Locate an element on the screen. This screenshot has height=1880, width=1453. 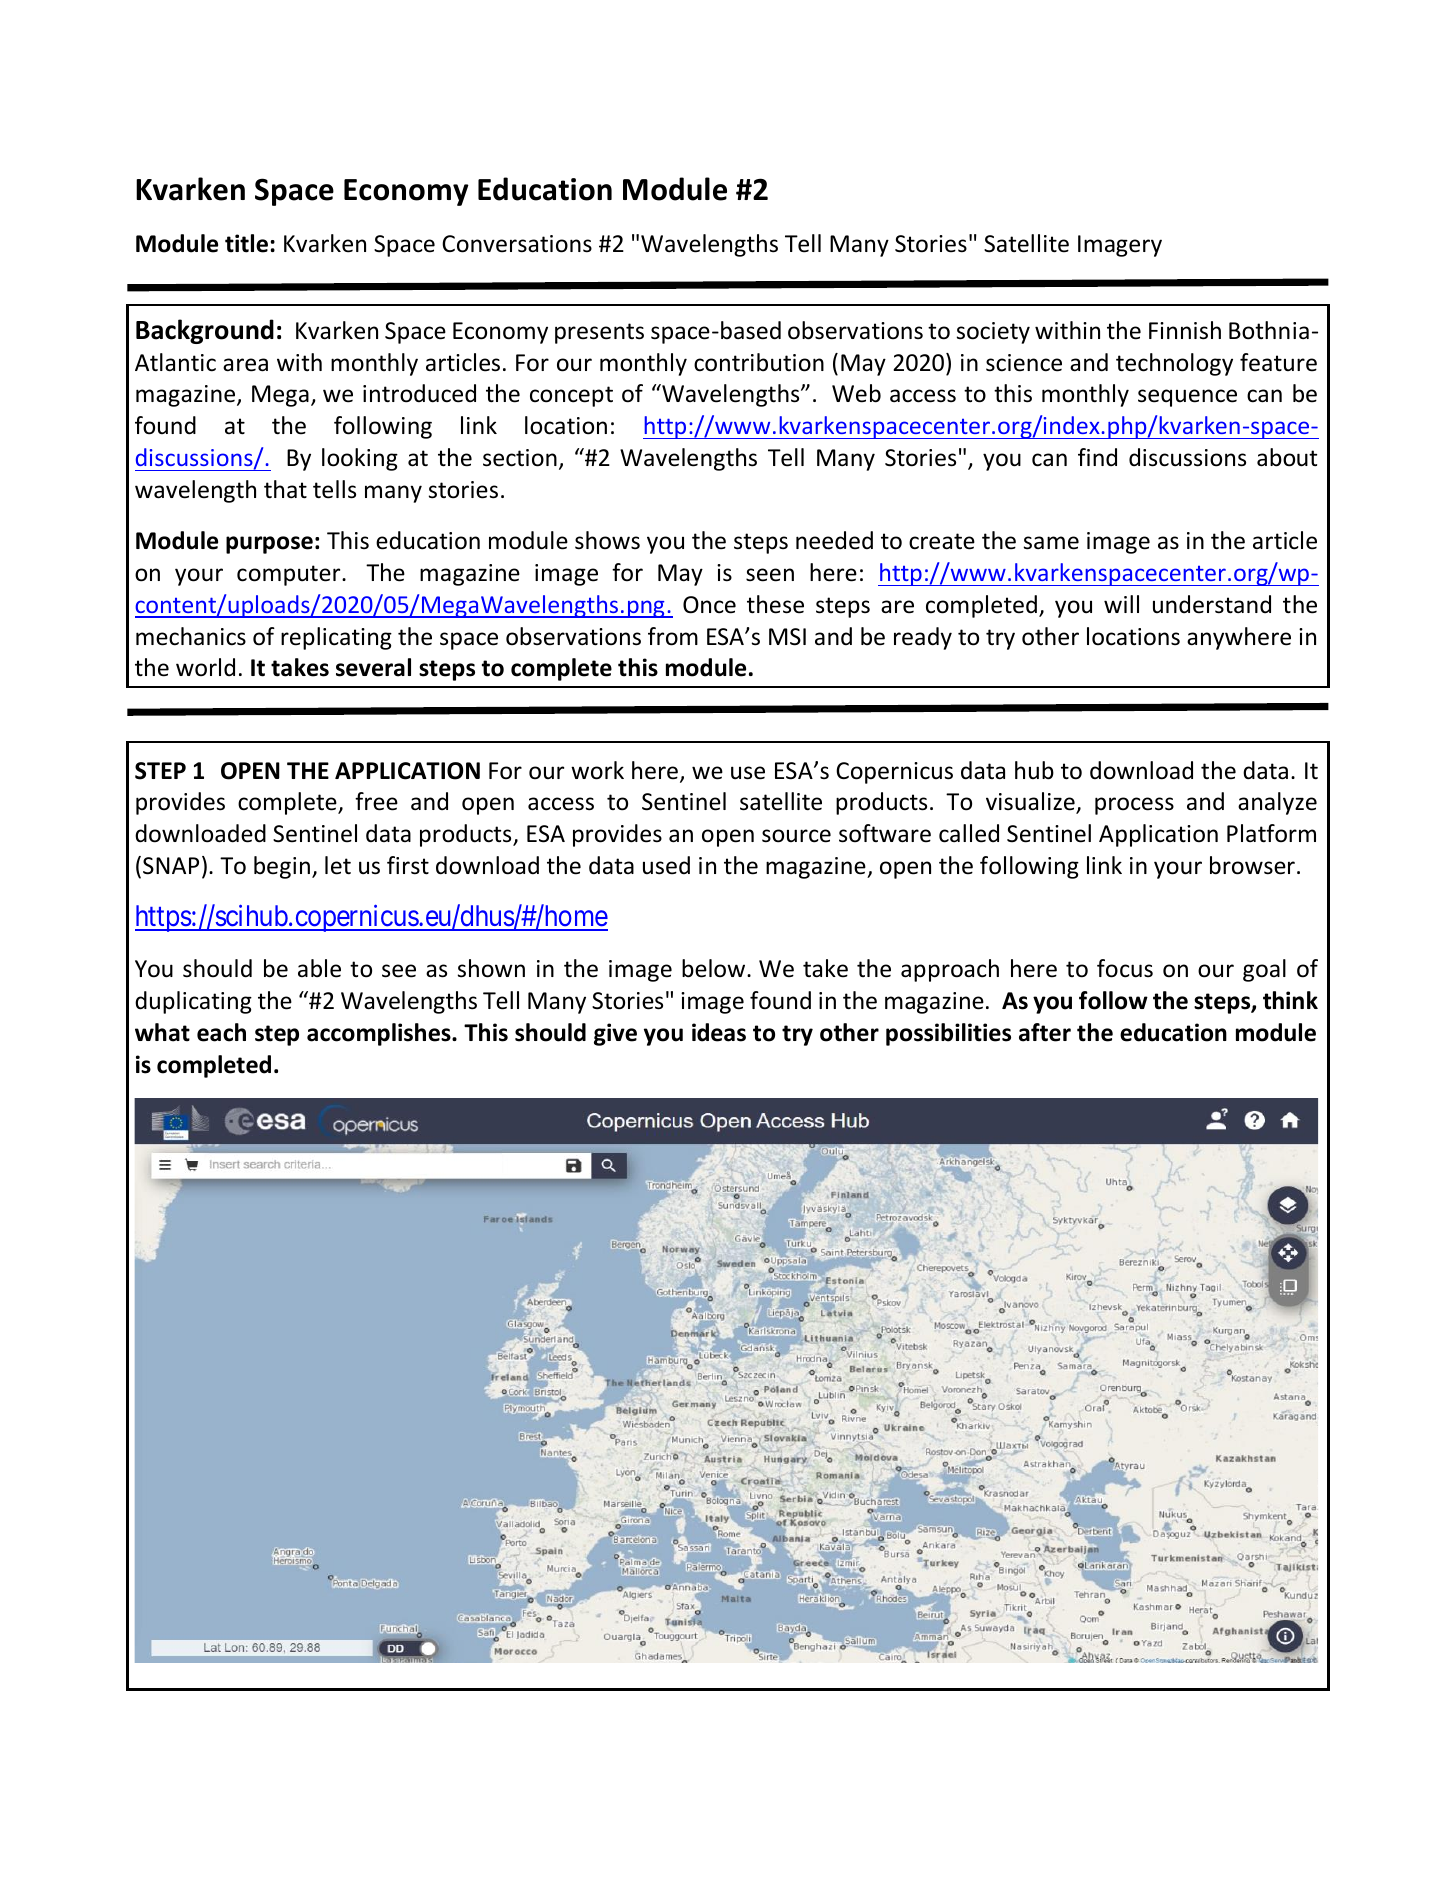
process is located at coordinates (1134, 806).
